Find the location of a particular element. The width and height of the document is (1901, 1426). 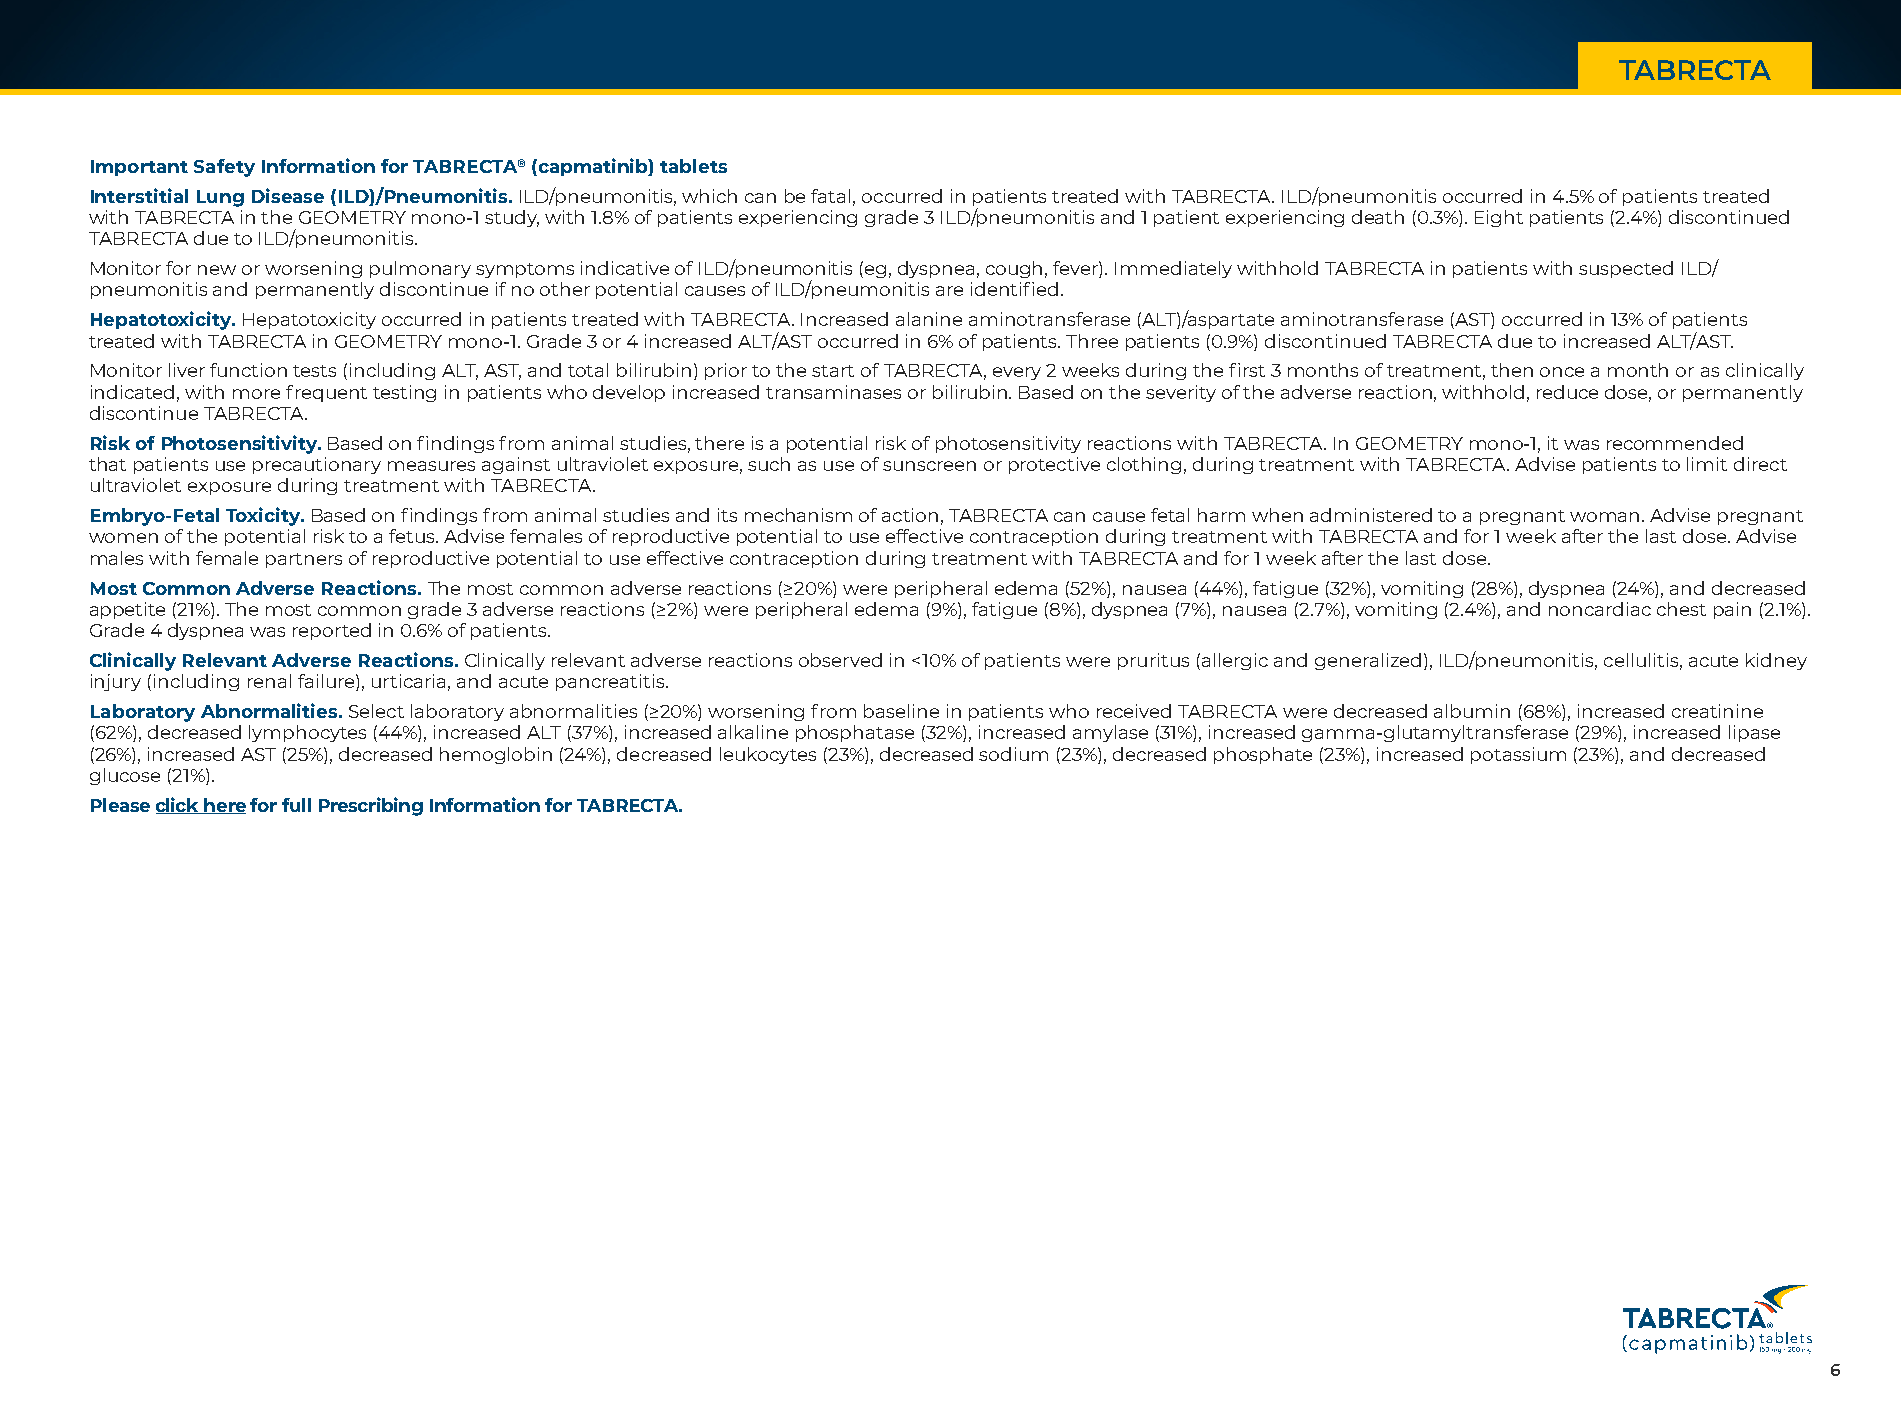

Eight is located at coordinates (1499, 218).
